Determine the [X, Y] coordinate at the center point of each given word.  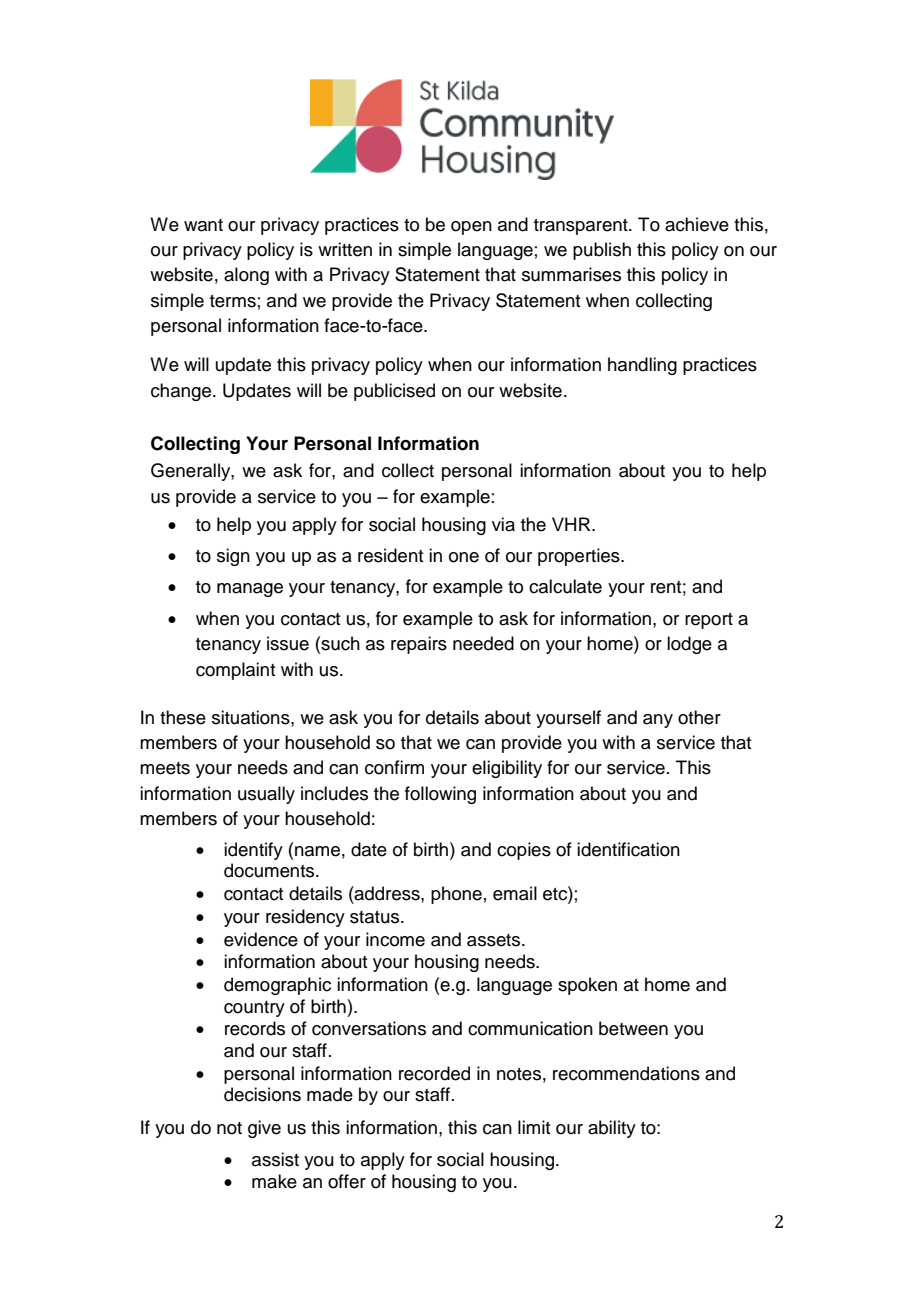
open [471, 228]
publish [602, 251]
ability [612, 1129]
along [246, 276]
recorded [434, 1073]
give [264, 1129]
